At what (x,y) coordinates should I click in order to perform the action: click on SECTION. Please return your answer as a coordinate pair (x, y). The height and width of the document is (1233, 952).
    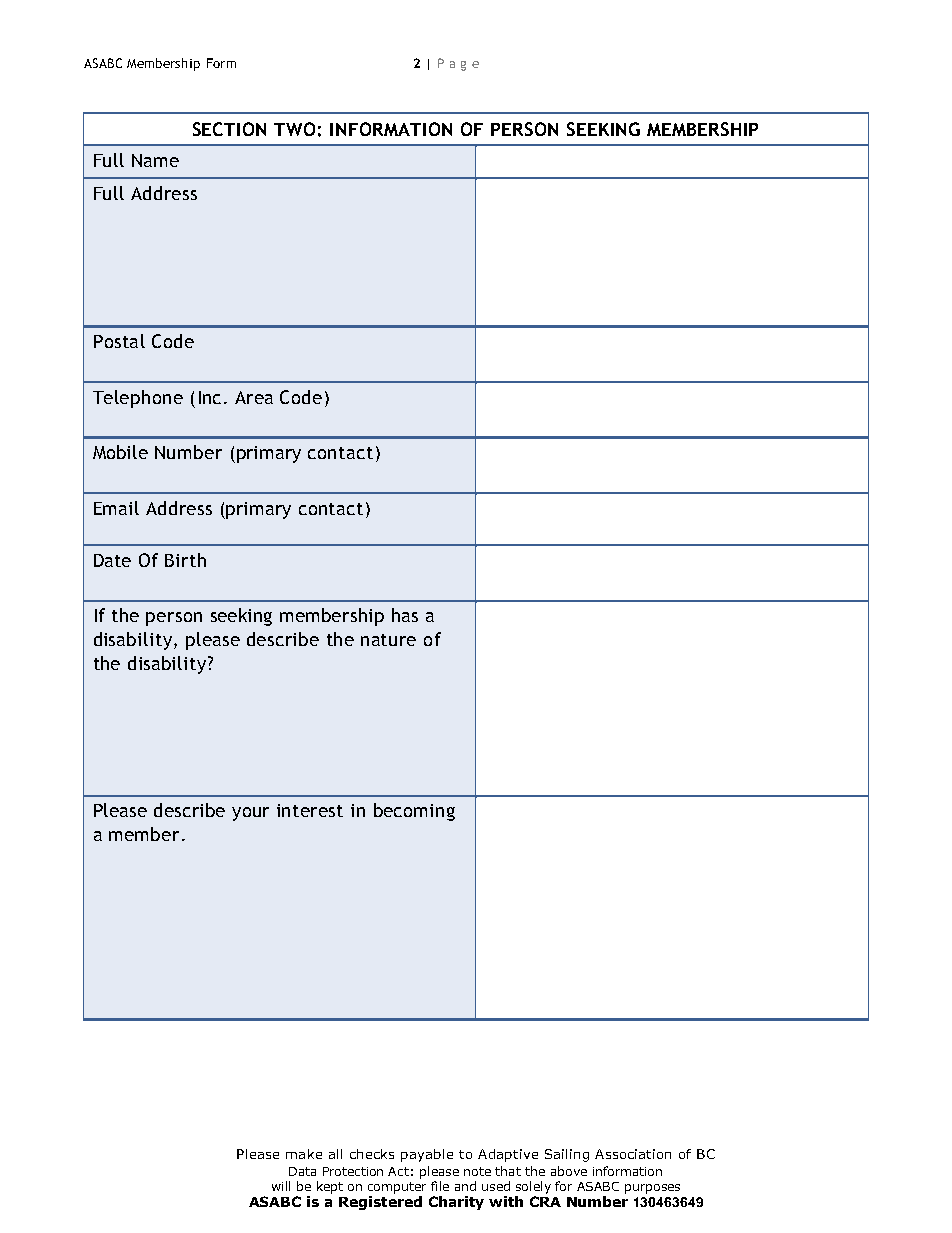
    Looking at the image, I should click on (229, 129).
